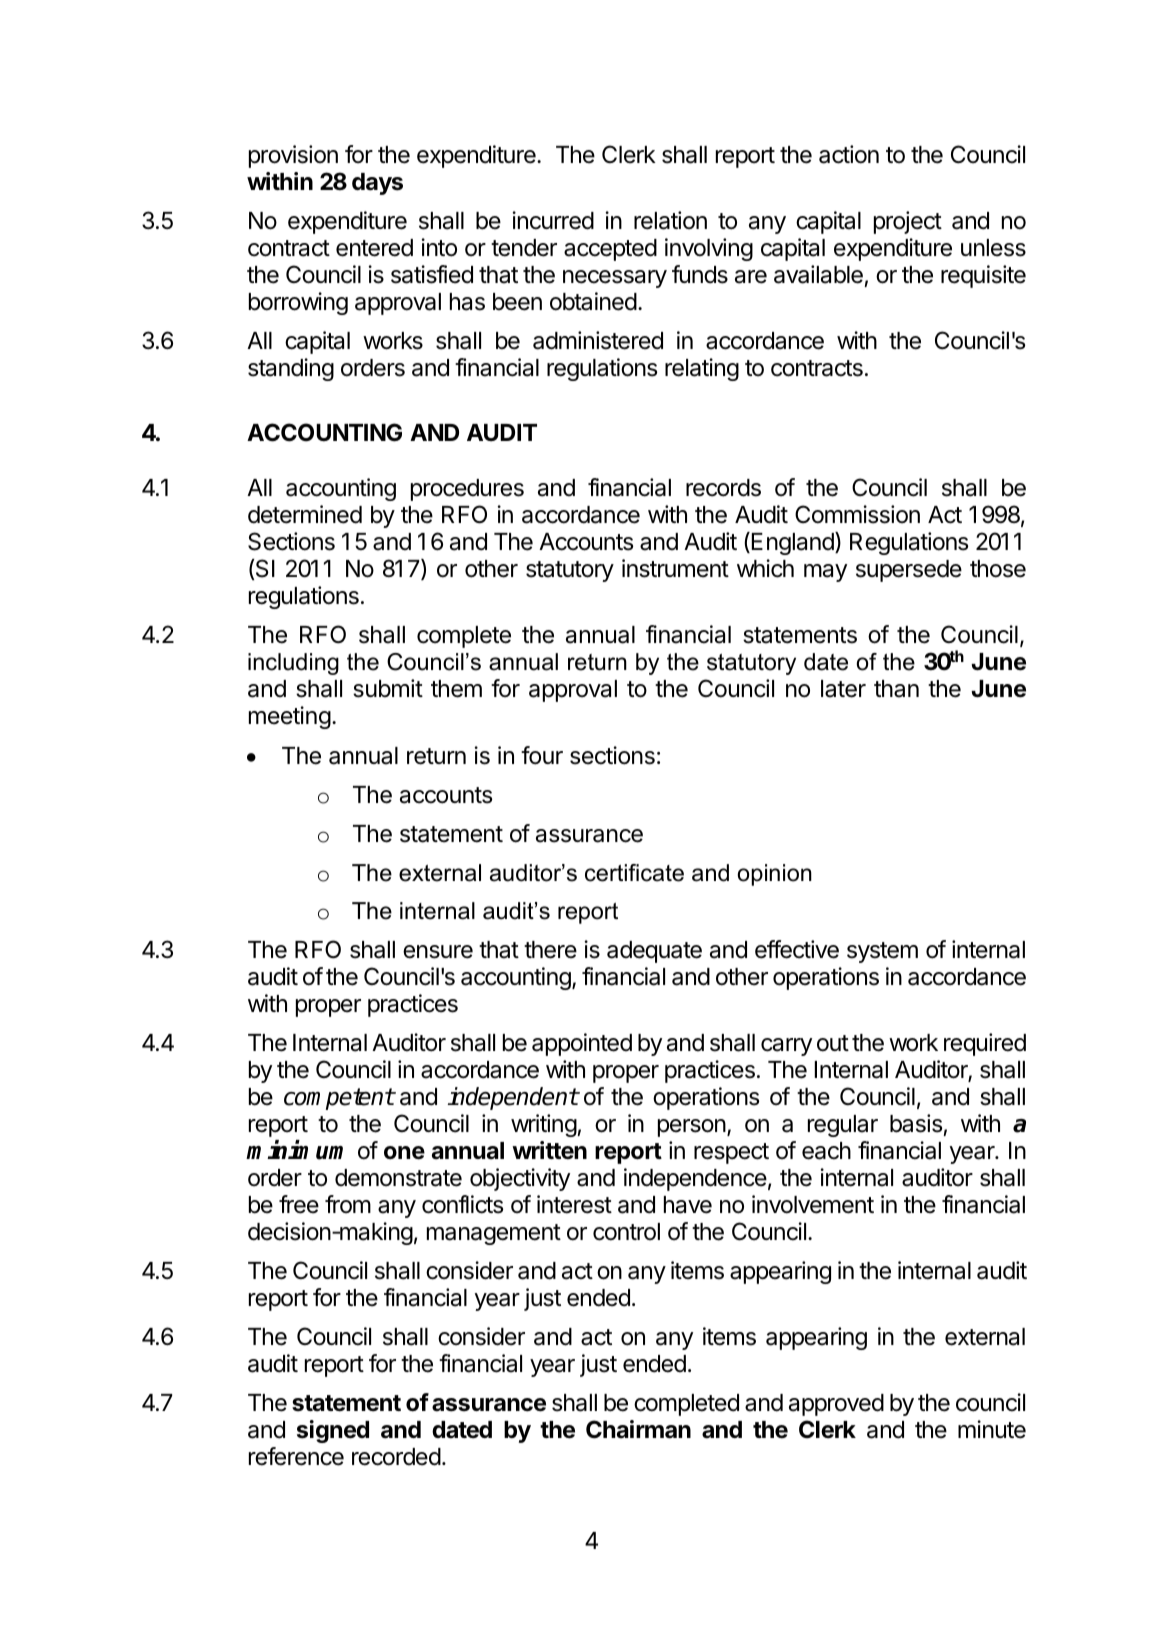 The height and width of the image is (1650, 1167). Describe the element at coordinates (333, 1431) in the image. I see `signed` at that location.
